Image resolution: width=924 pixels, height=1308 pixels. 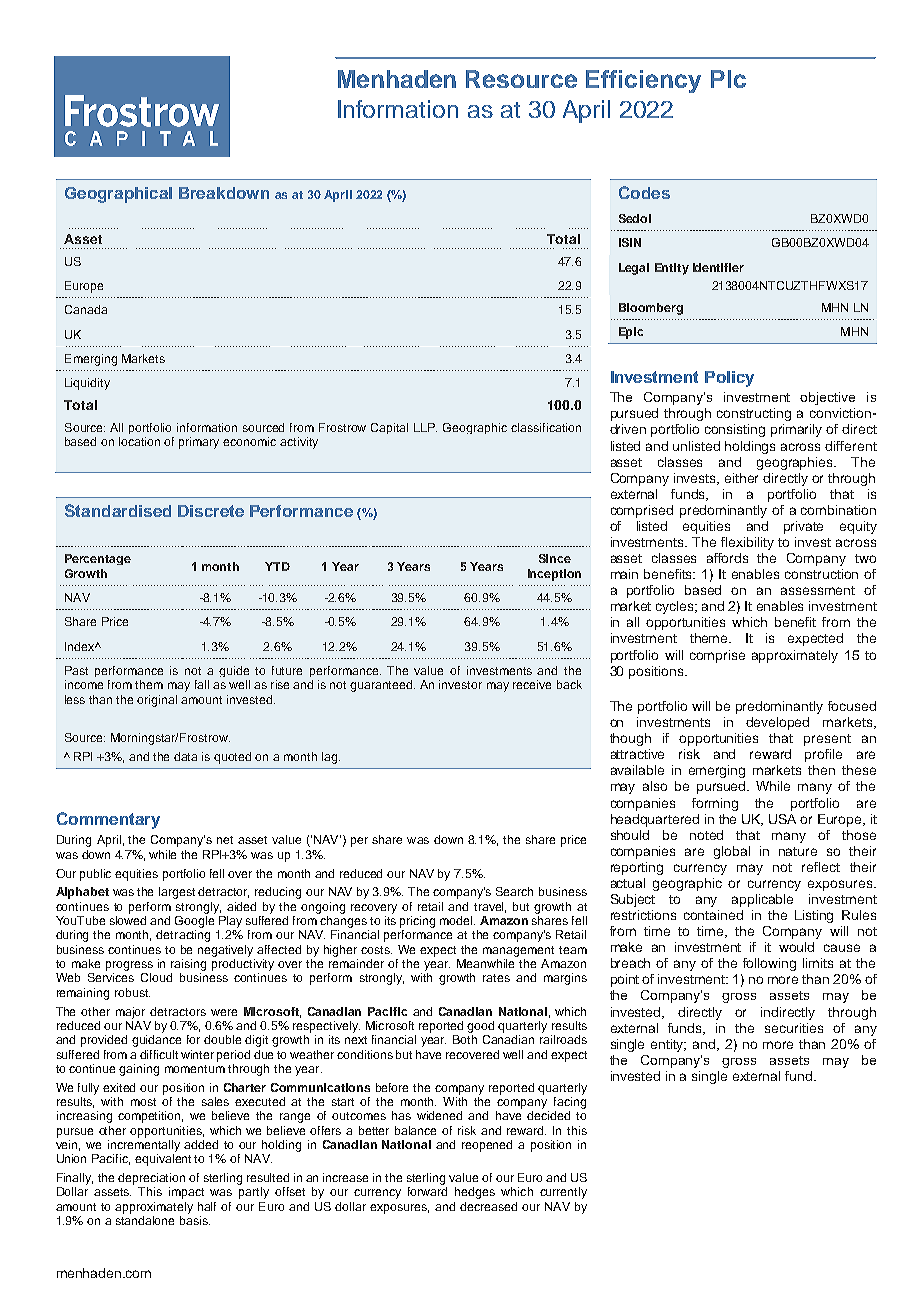 What do you see at coordinates (86, 309) in the page?
I see `Canada` at bounding box center [86, 309].
